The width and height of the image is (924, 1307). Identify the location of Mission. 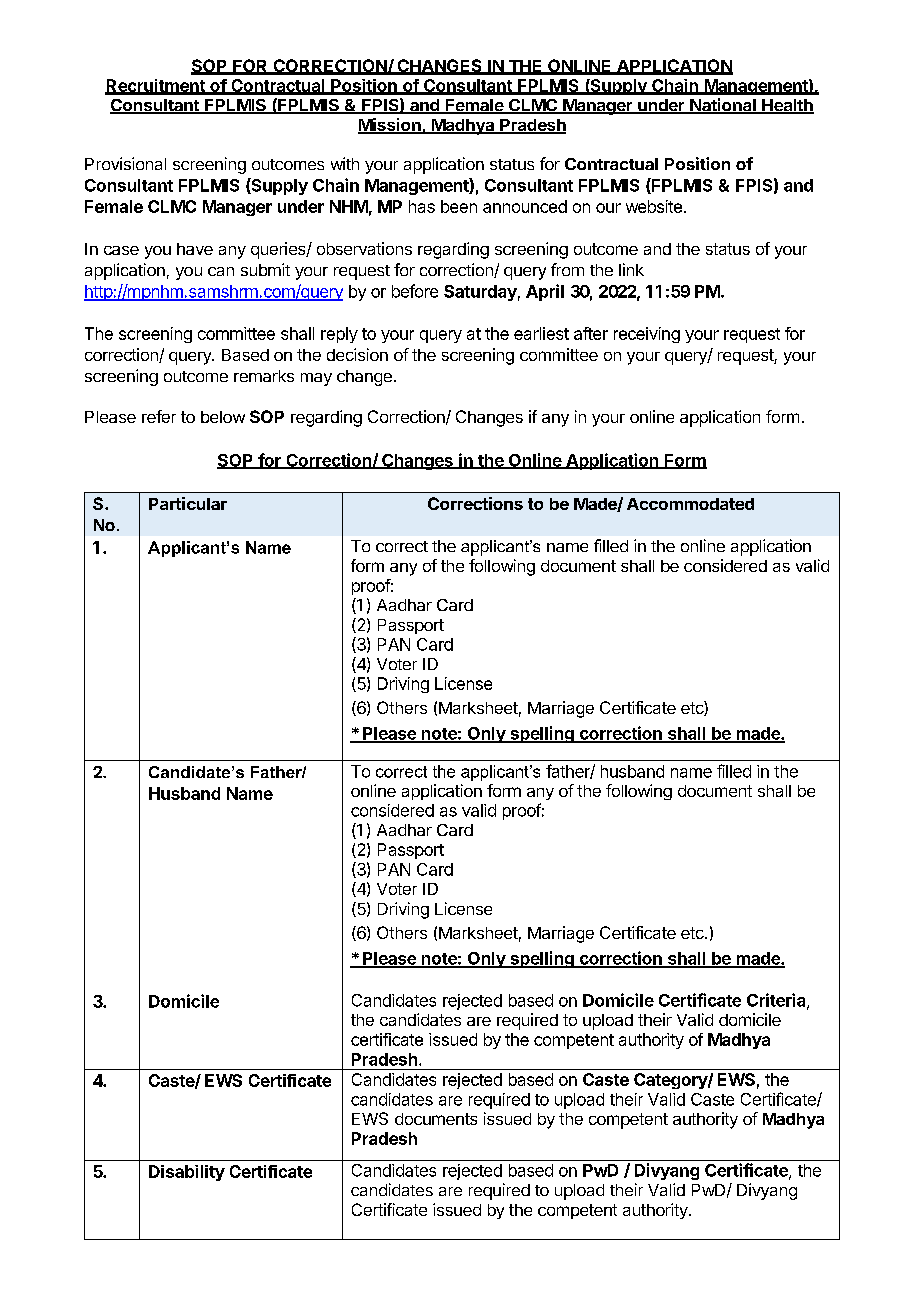
(390, 126).
